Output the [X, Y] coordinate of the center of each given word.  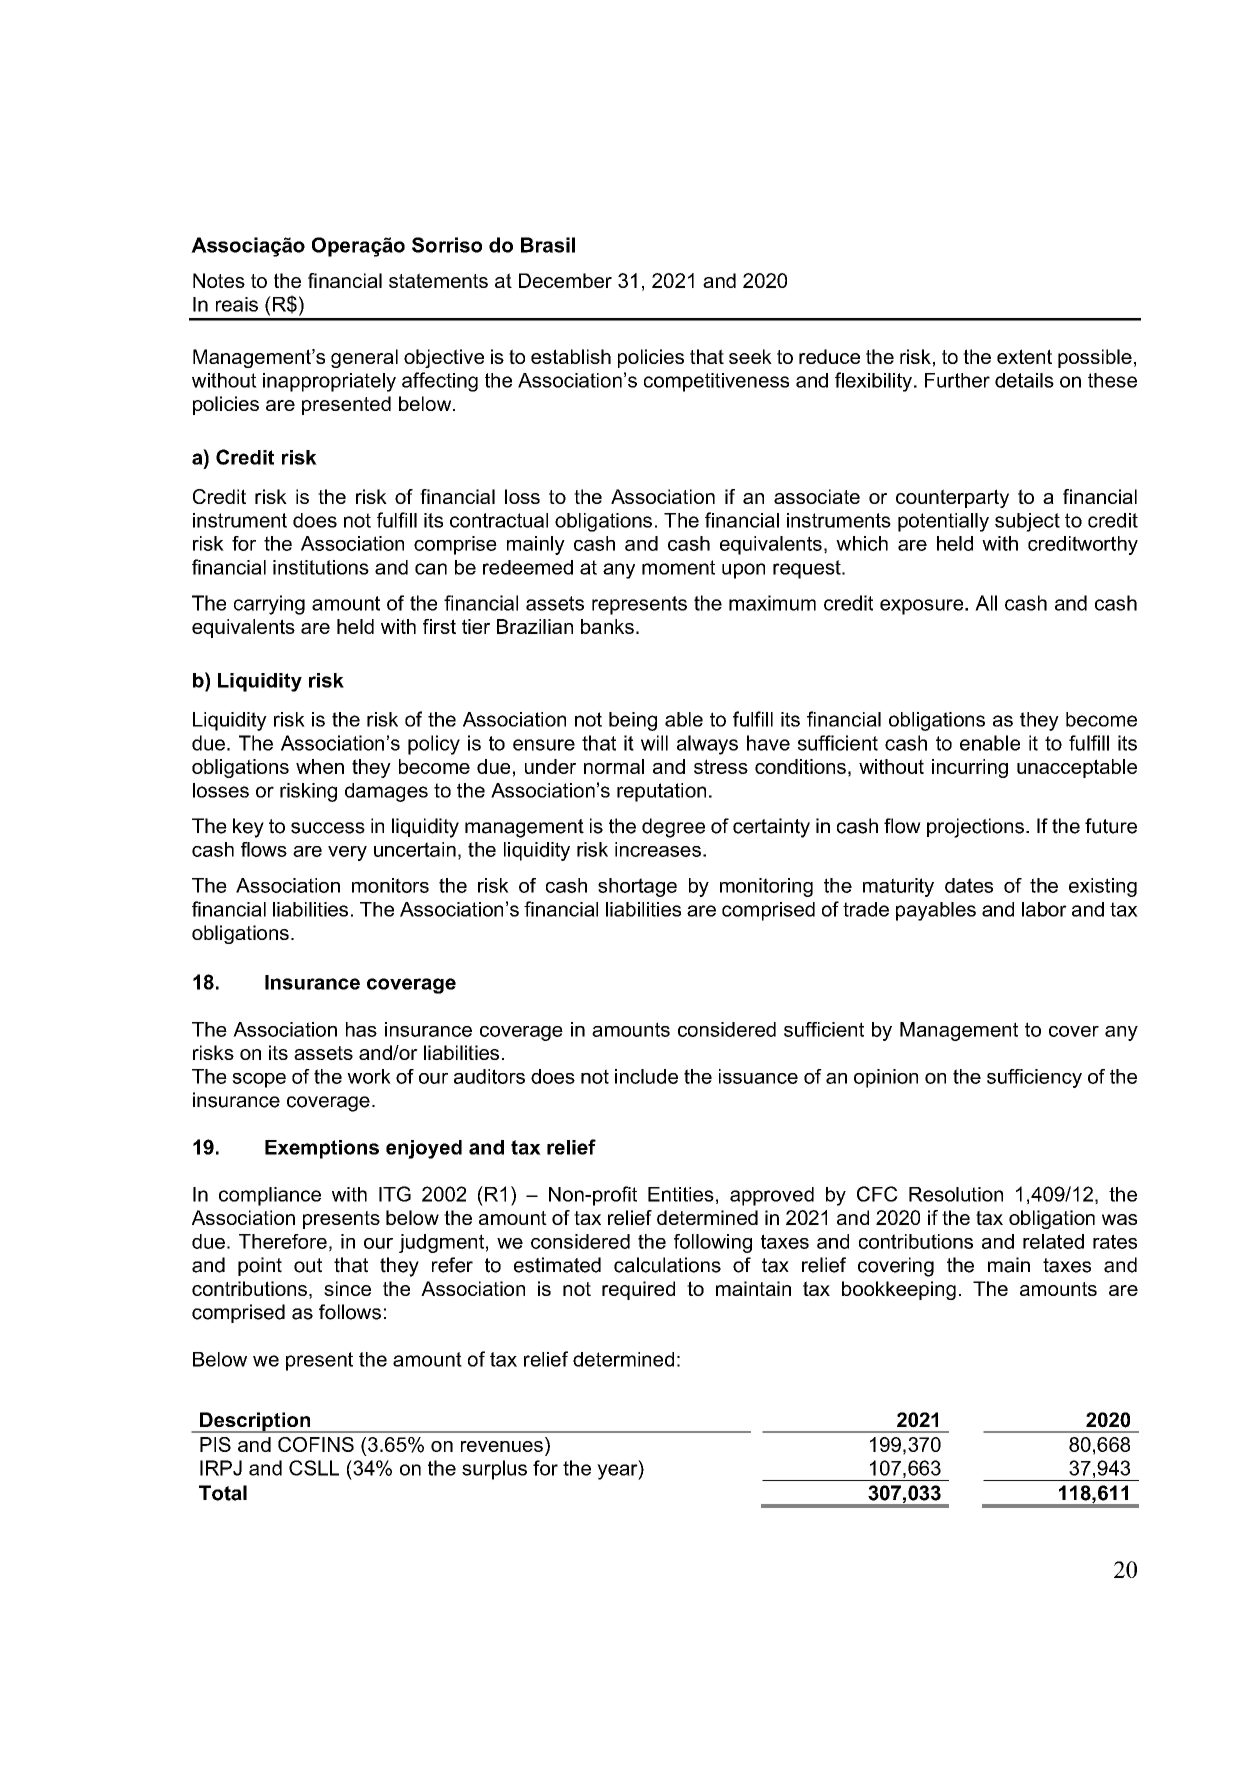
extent [1024, 356]
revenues [502, 1446]
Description [255, 1422]
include [646, 1076]
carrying [269, 605]
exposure [923, 607]
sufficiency [1034, 1078]
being [633, 721]
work [369, 1076]
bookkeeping [899, 1290]
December [565, 280]
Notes [219, 280]
